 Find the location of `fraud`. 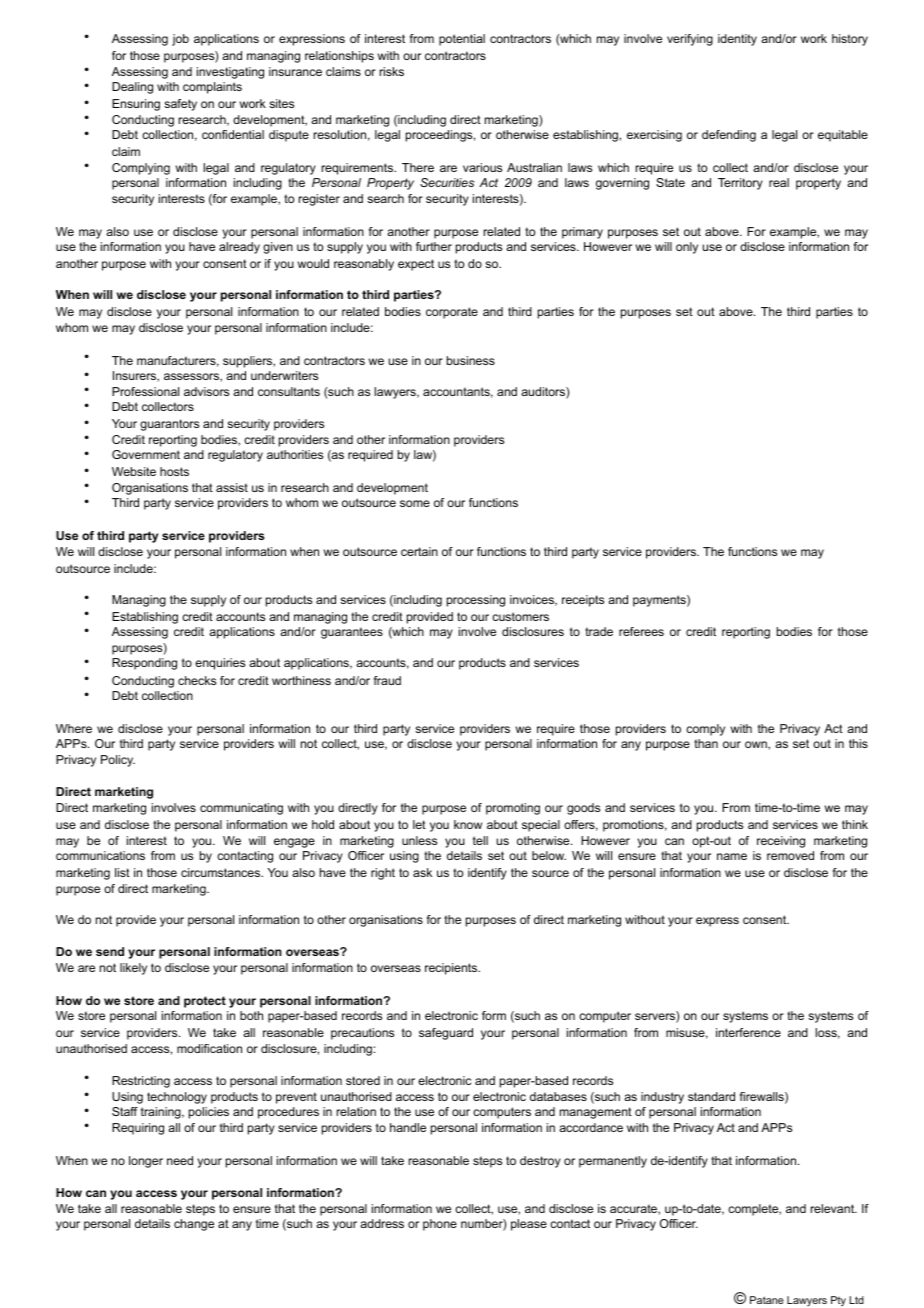

fraud is located at coordinates (387, 680).
